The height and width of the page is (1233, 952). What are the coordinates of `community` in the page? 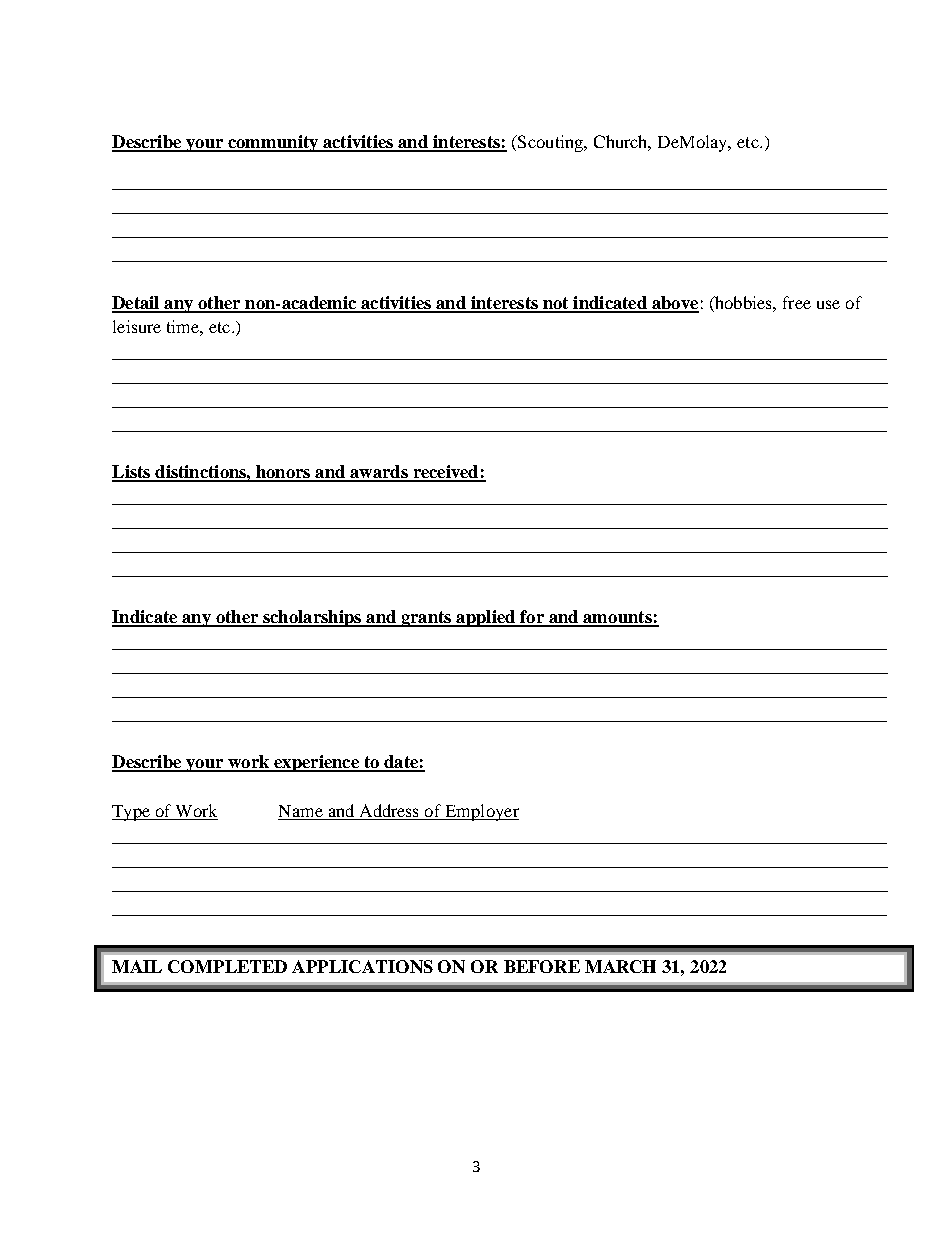 It's located at (273, 143).
